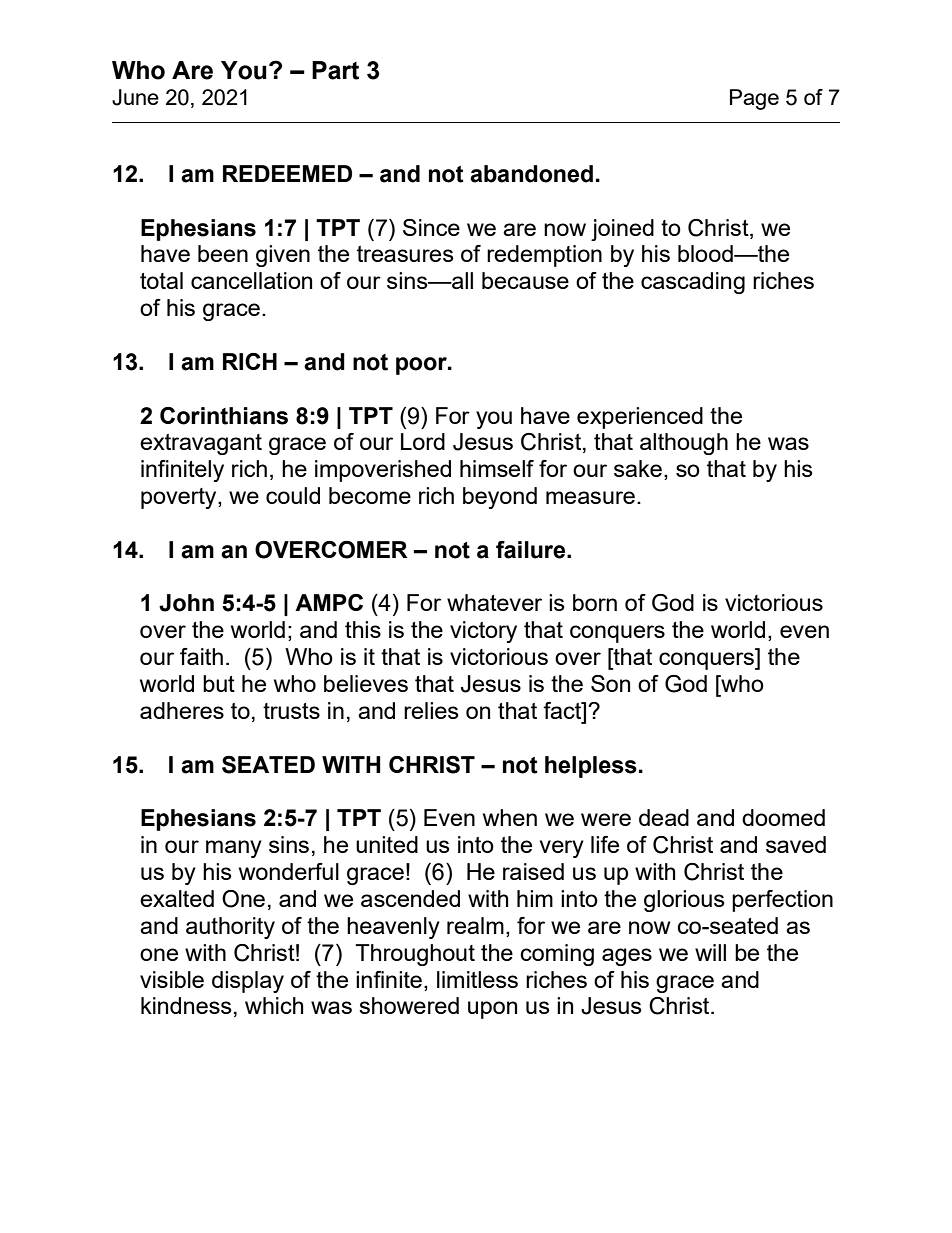 The image size is (952, 1233). Describe the element at coordinates (423, 441) in the screenshot. I see `Lord` at that location.
